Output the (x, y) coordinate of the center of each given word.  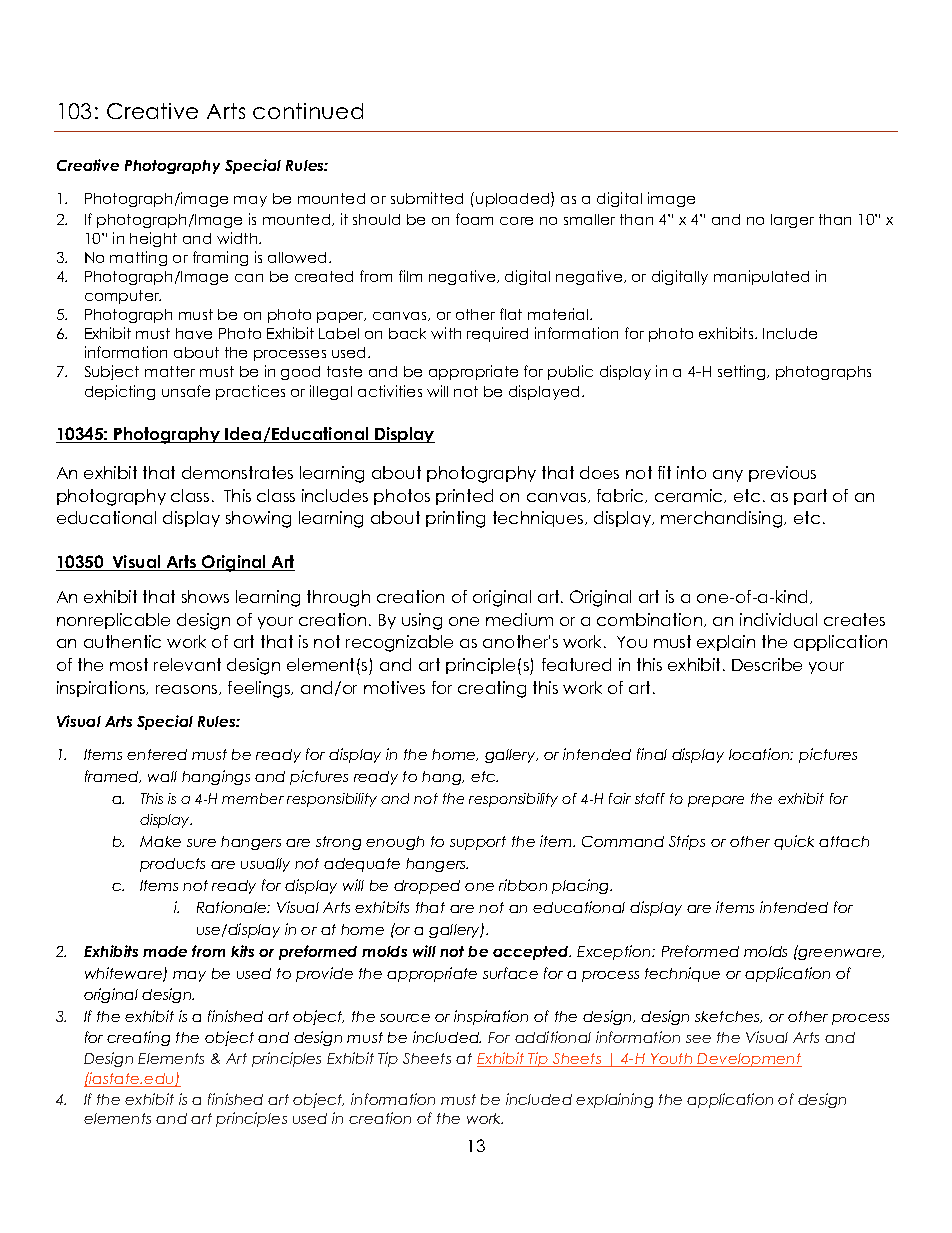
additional (553, 1037)
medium (519, 619)
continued (308, 111)
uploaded (514, 199)
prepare (716, 801)
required (497, 334)
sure (201, 843)
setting (743, 372)
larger (792, 221)
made (165, 951)
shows (205, 596)
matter (170, 371)
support (478, 843)
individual (778, 619)
